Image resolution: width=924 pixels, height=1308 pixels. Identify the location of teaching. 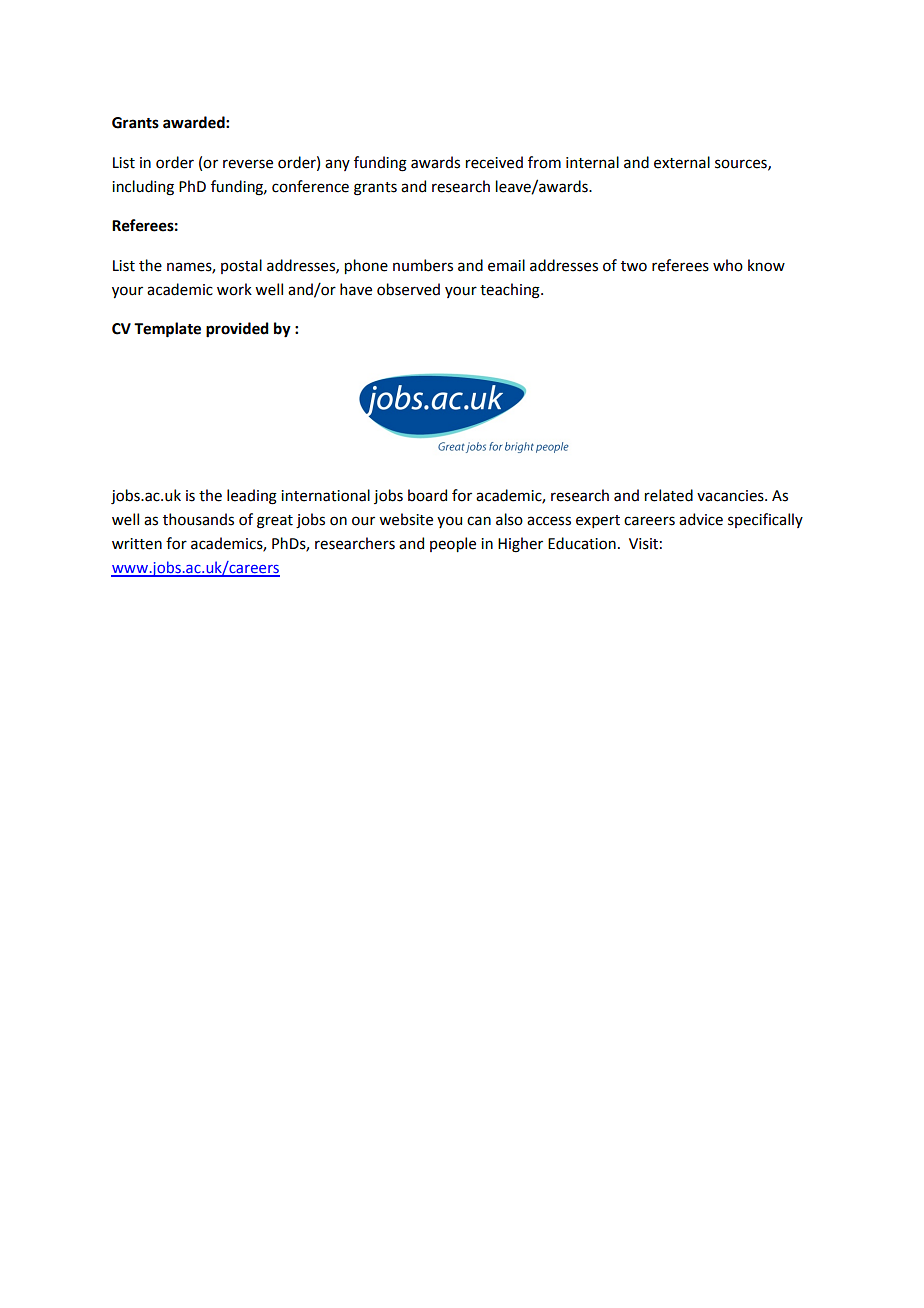
(511, 291).
